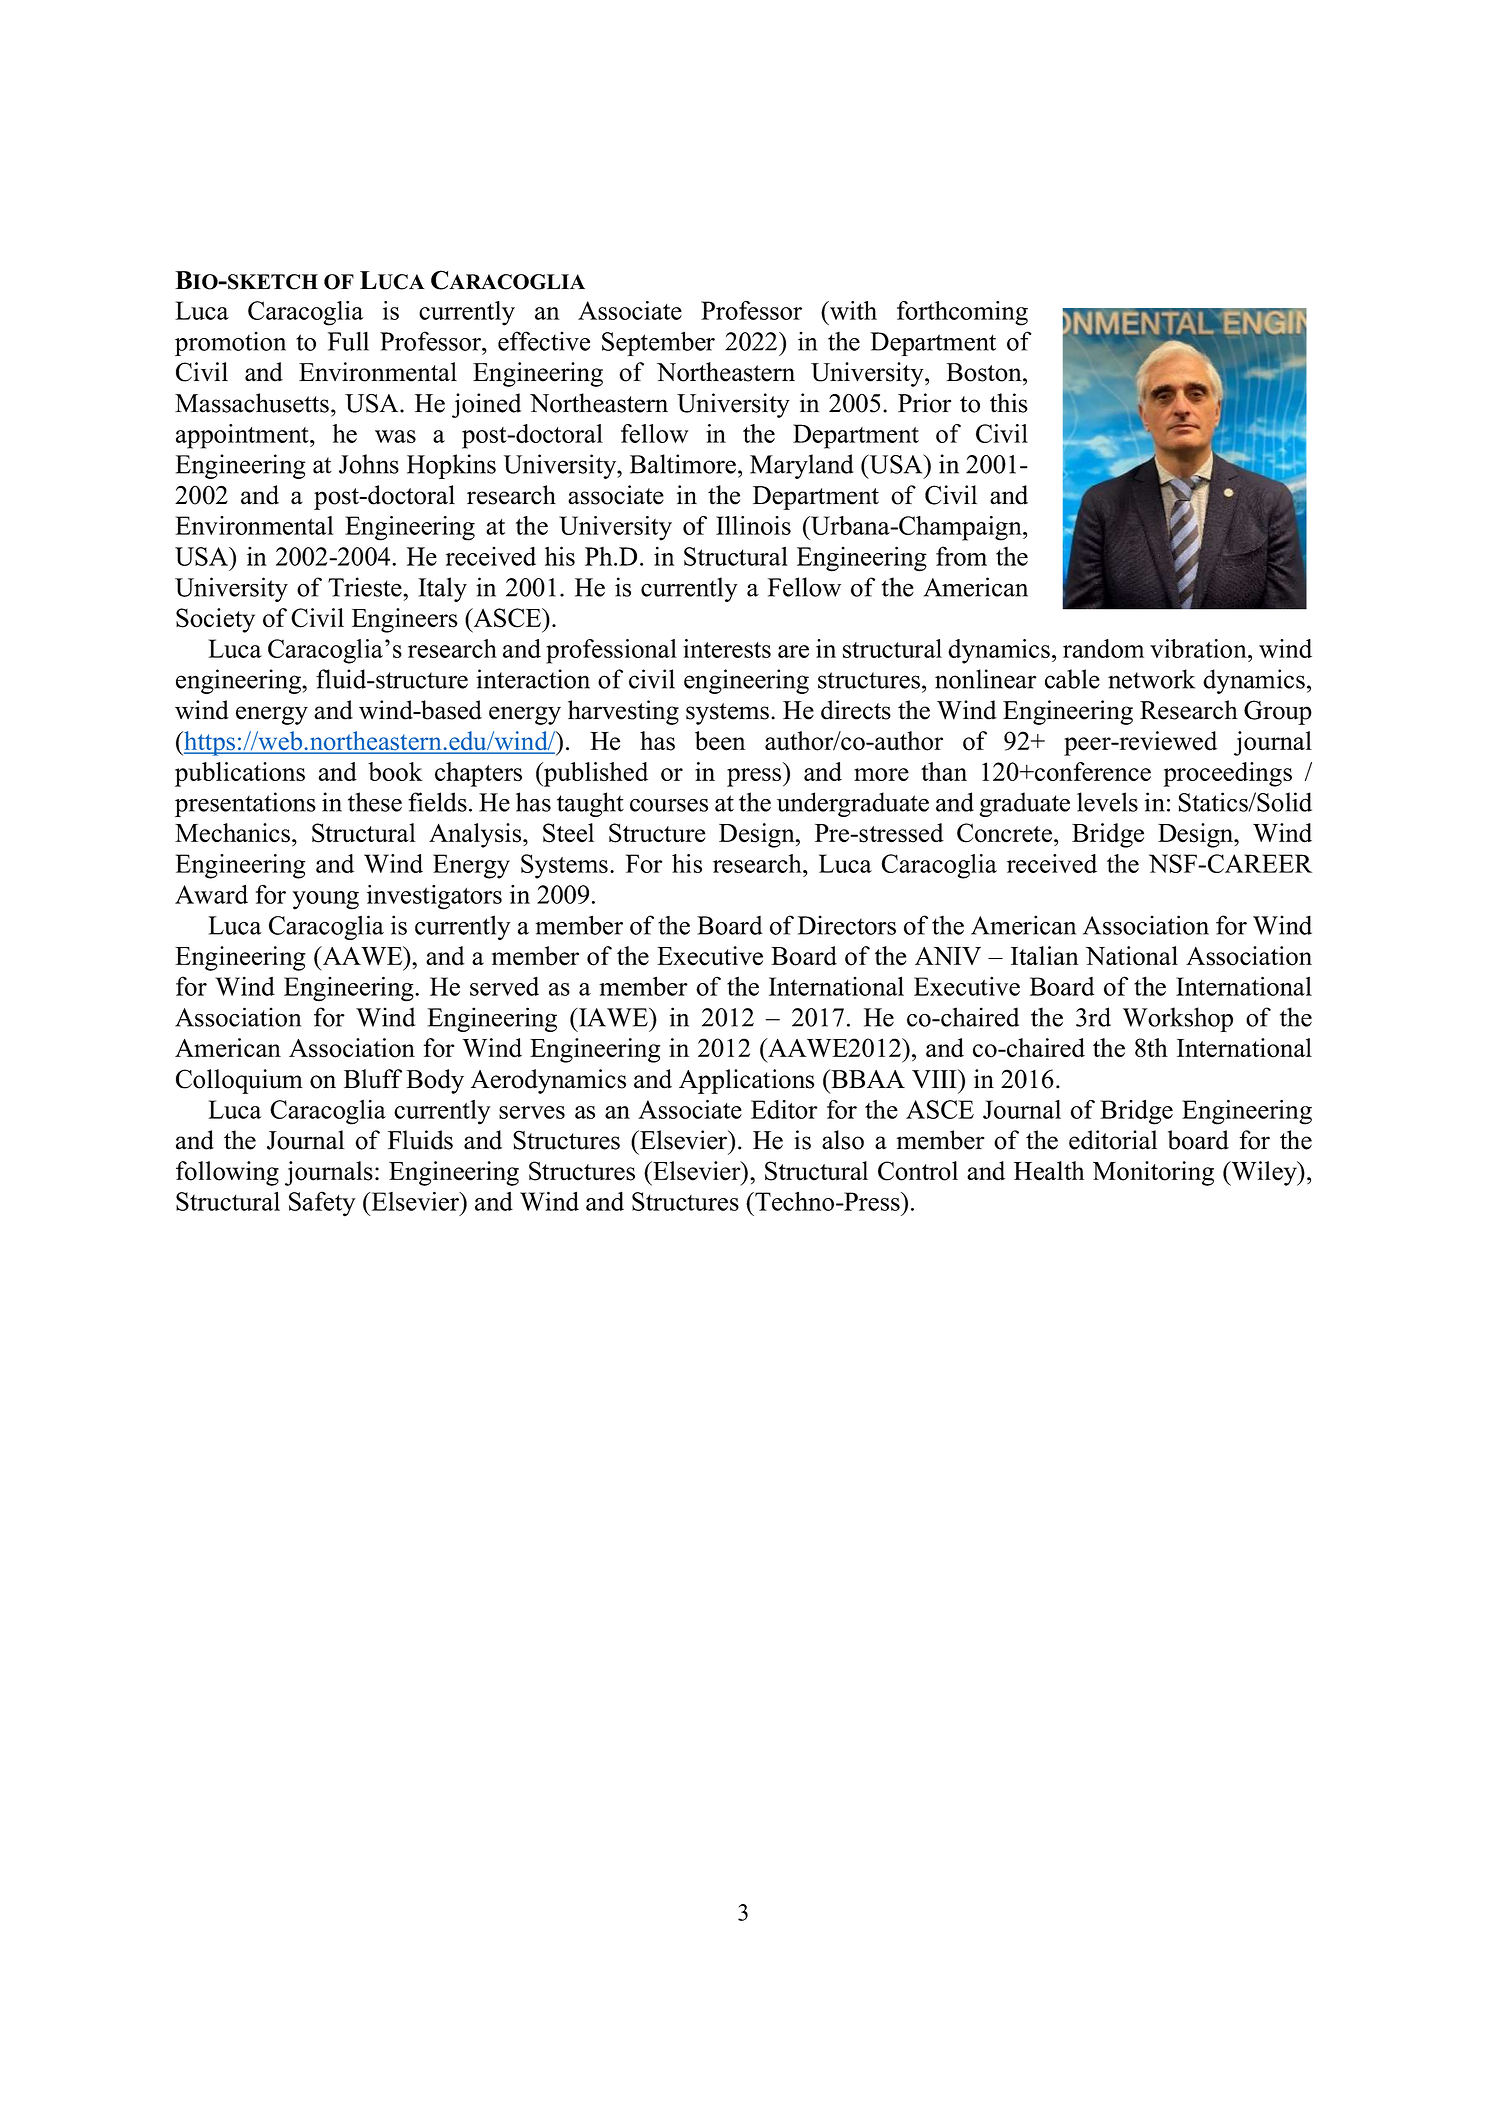 This screenshot has width=1486, height=2101. Describe the element at coordinates (985, 372) in the screenshot. I see `Boston` at that location.
